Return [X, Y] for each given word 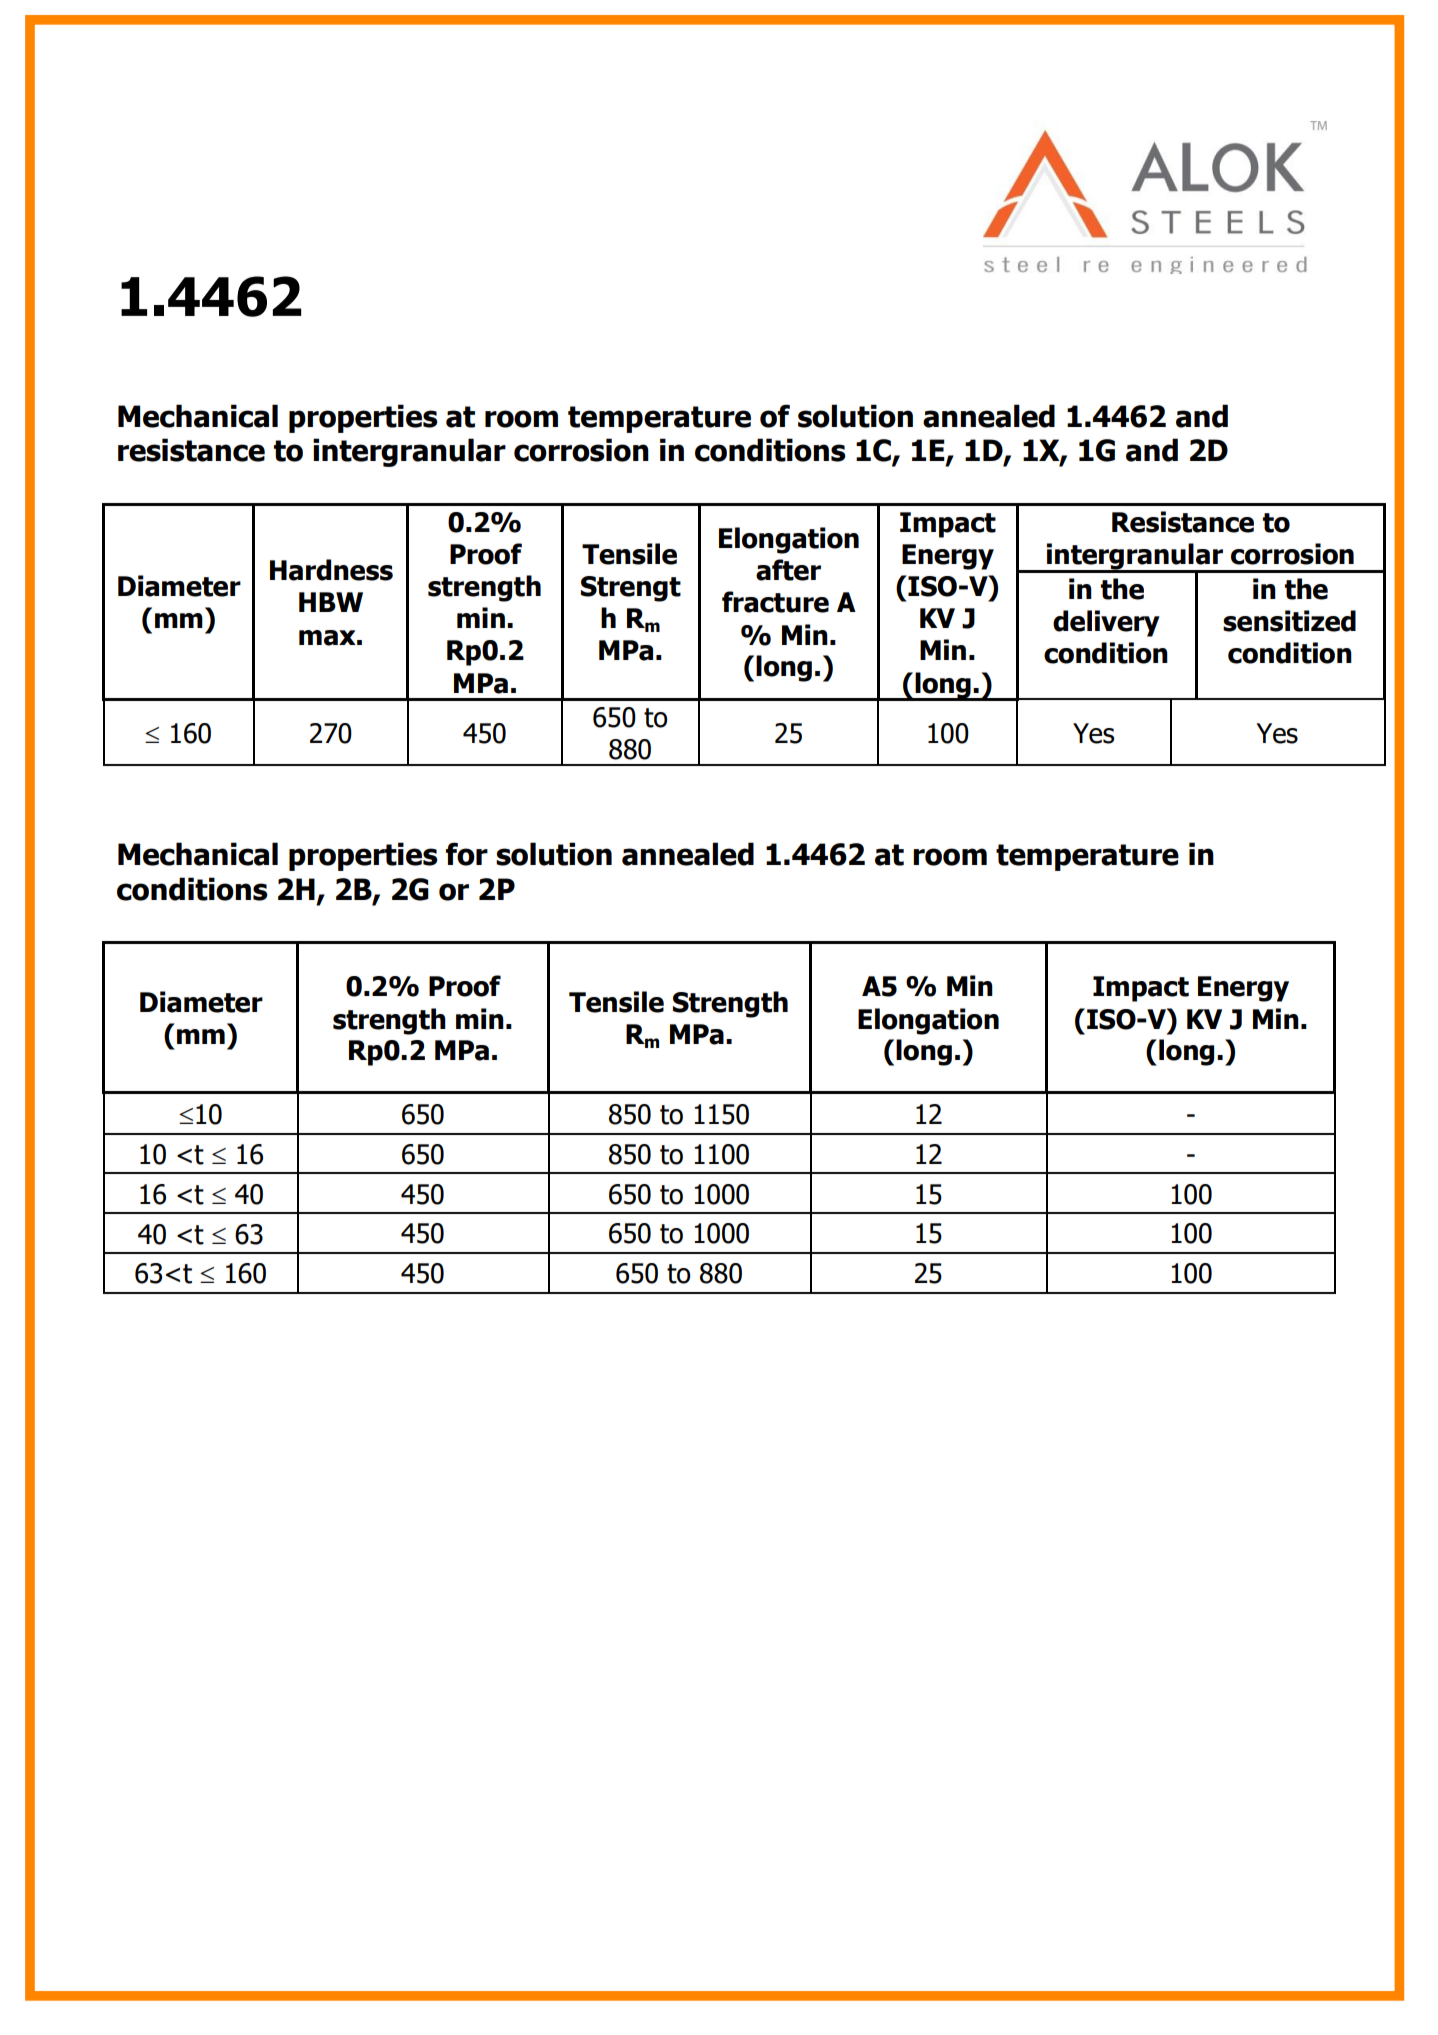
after [788, 570]
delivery [1106, 623]
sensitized [1289, 621]
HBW [331, 602]
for [467, 854]
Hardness [331, 570]
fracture [775, 602]
